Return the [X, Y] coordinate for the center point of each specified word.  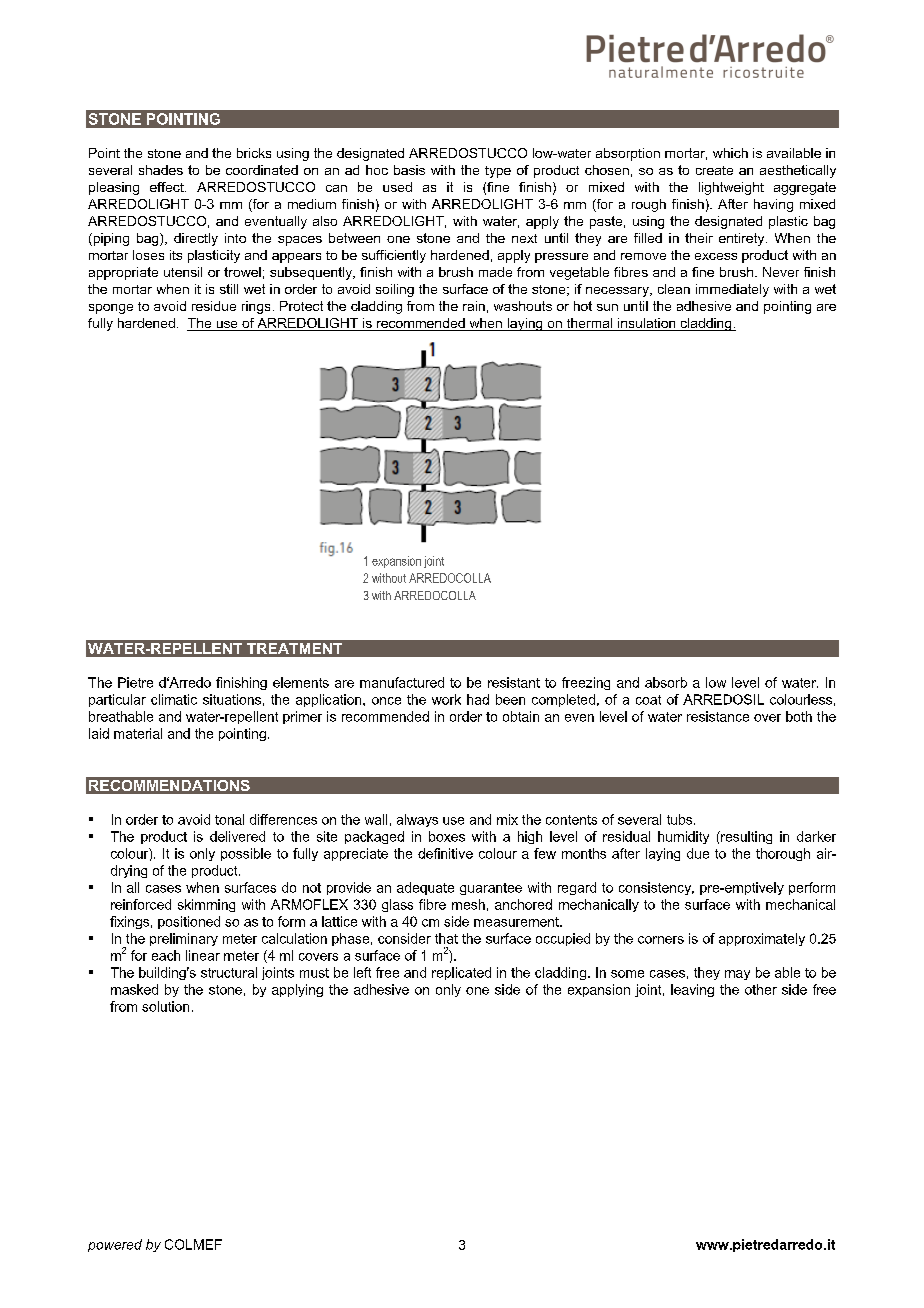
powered [115, 1245]
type [498, 172]
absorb [666, 682]
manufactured [402, 682]
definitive [445, 853]
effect [168, 187]
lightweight [731, 188]
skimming [206, 905]
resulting [745, 837]
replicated [461, 973]
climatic [174, 699]
